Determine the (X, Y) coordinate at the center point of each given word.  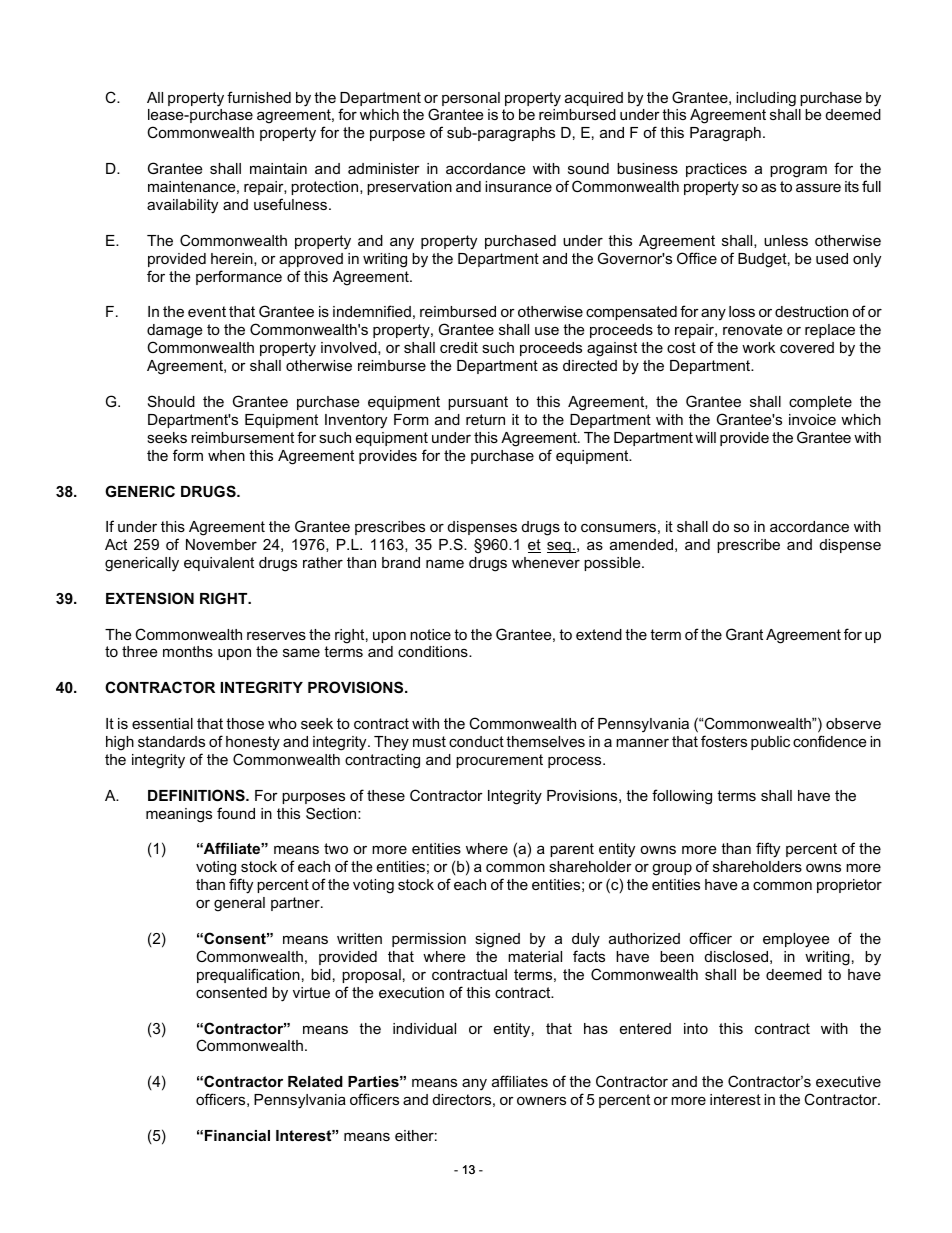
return (485, 419)
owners (541, 1100)
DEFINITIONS (197, 795)
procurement (499, 761)
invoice (812, 419)
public (770, 743)
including (766, 99)
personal (471, 99)
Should (171, 401)
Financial (237, 1135)
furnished (259, 97)
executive (848, 1081)
